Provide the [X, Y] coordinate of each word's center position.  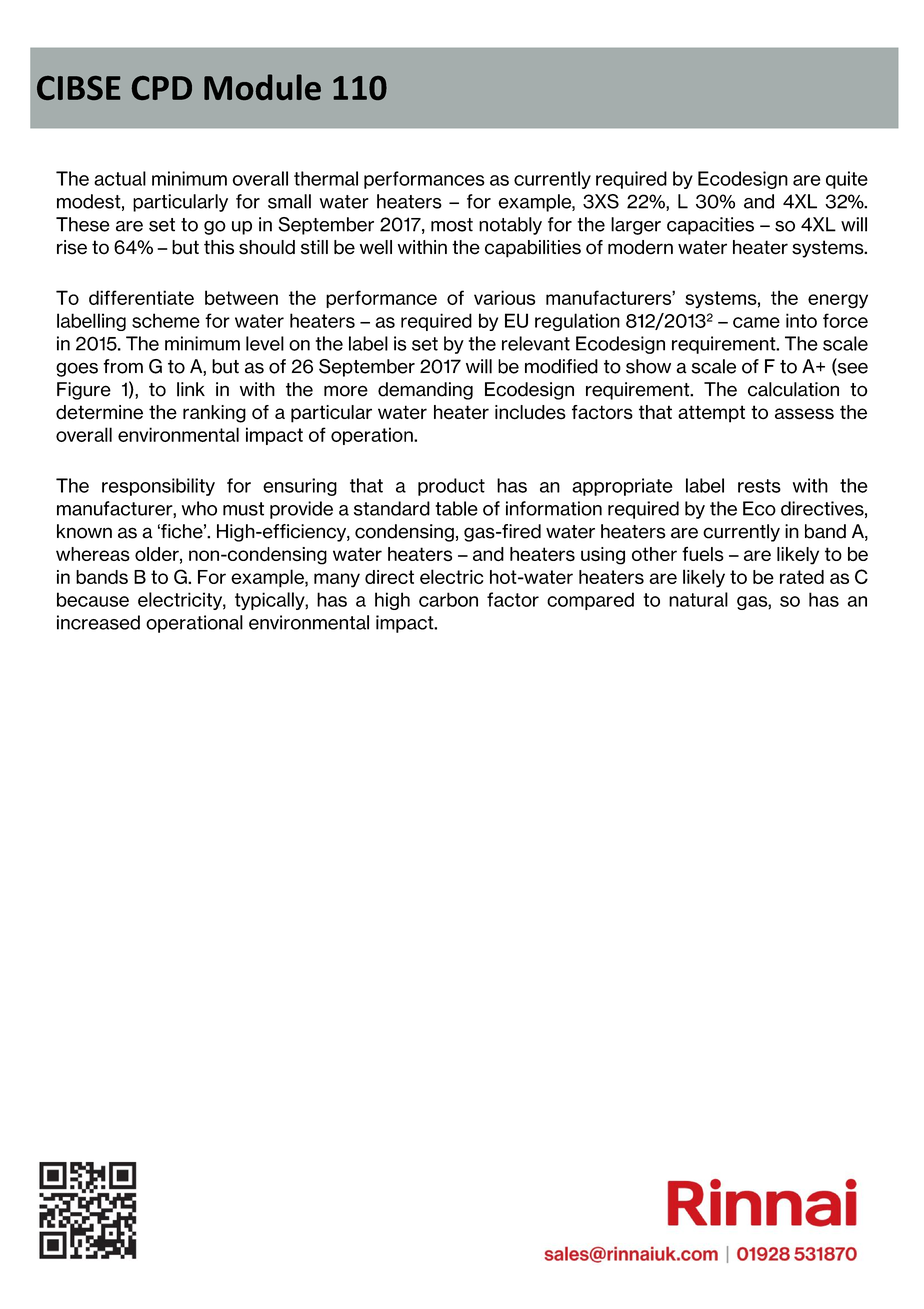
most [452, 225]
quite [847, 180]
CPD [162, 88]
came [756, 322]
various [504, 297]
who [199, 508]
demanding [425, 391]
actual [120, 178]
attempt [711, 414]
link [191, 389]
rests [759, 486]
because [93, 599]
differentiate [141, 297]
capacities [710, 226]
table [456, 508]
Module [262, 87]
